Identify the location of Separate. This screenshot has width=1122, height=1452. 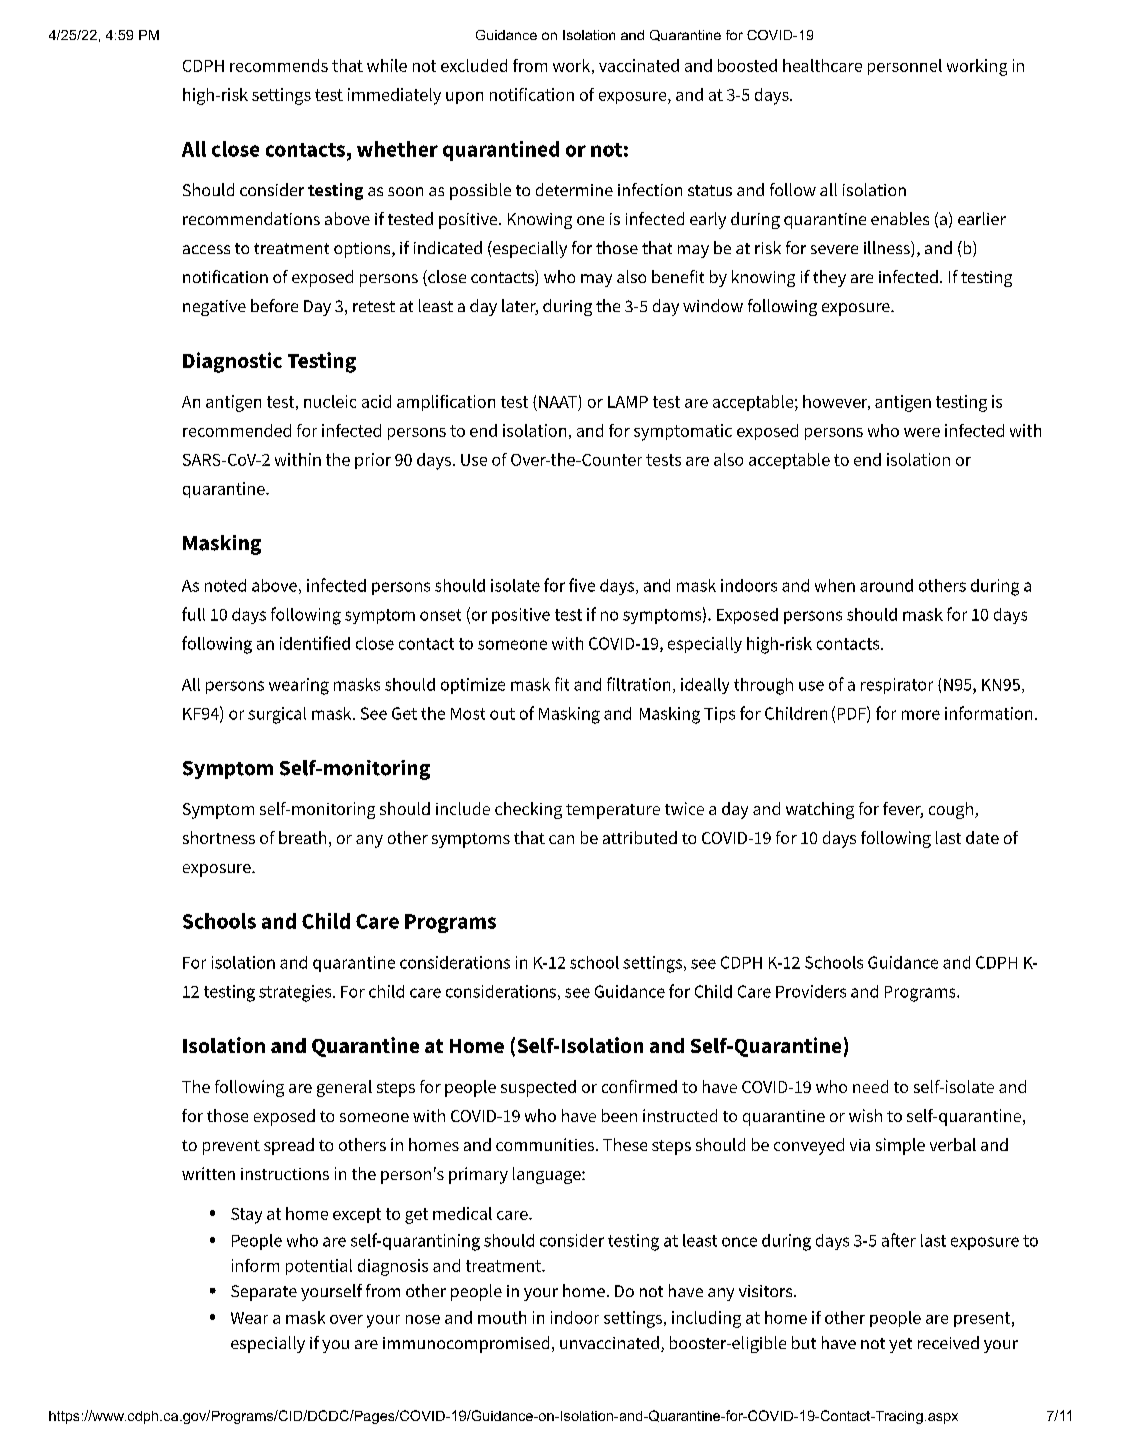
(264, 1293).
